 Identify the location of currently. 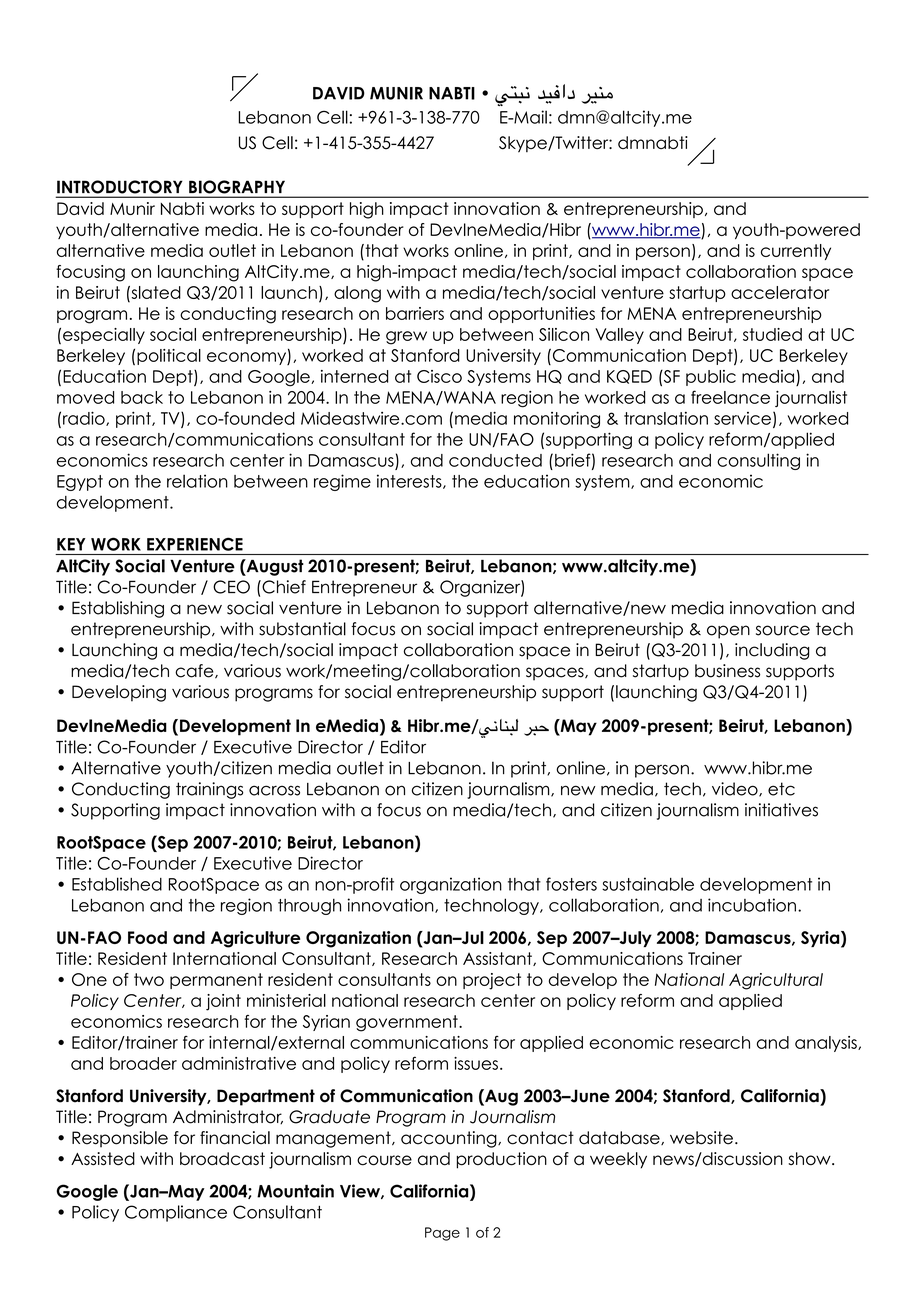
(796, 252).
